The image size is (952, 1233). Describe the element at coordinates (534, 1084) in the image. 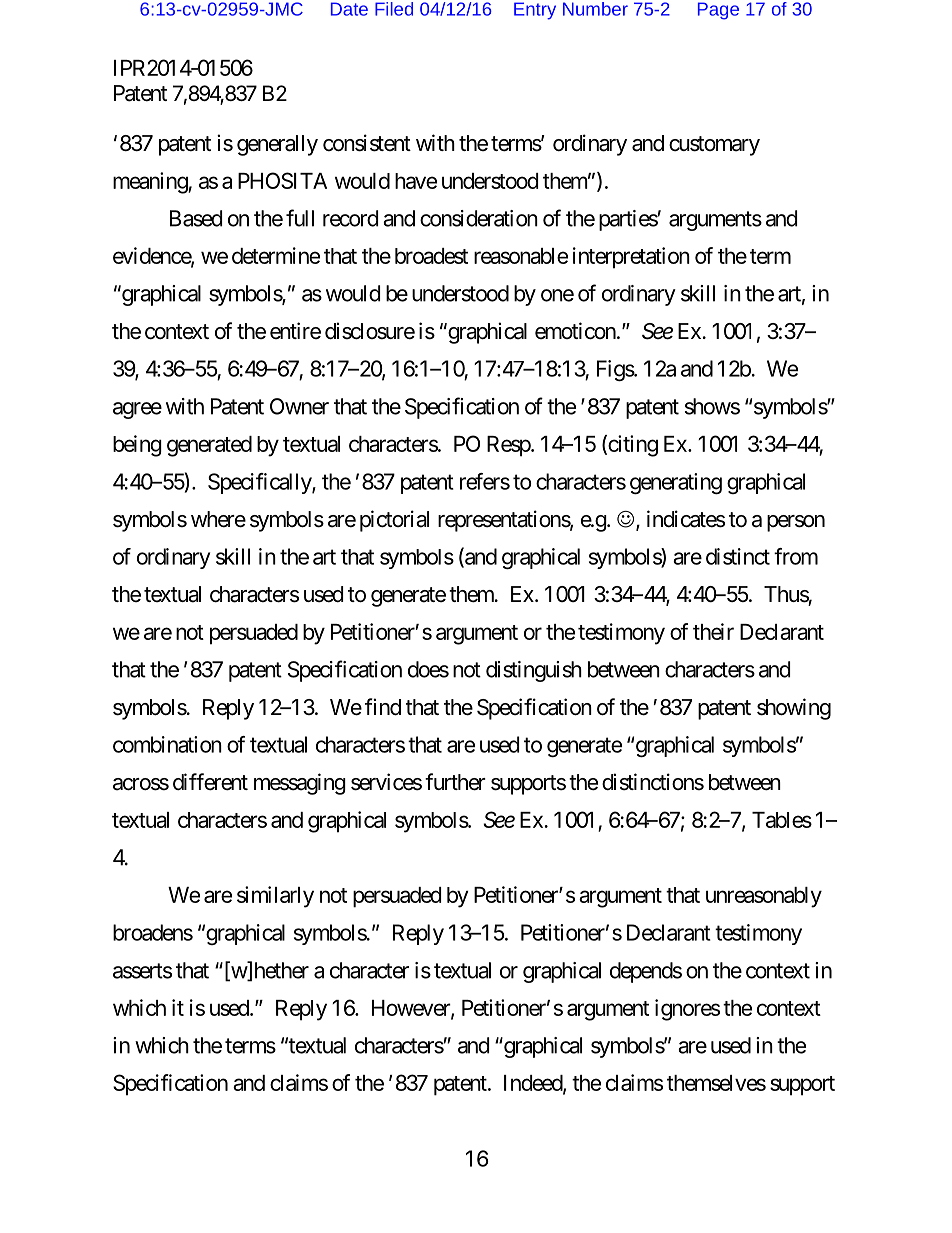

I see `Indeed` at that location.
